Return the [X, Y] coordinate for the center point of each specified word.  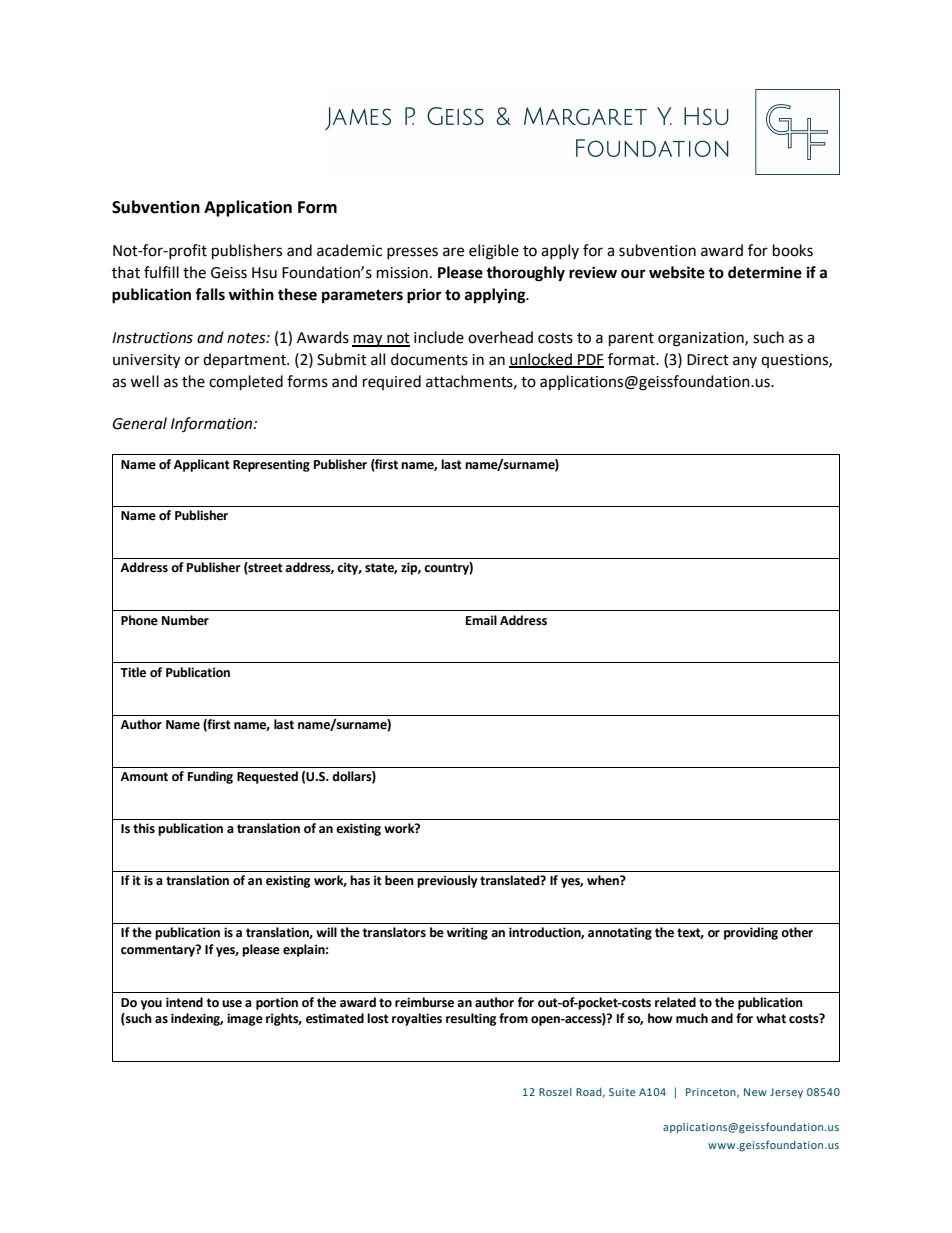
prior [424, 296]
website [677, 272]
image [245, 1019]
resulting [471, 1019]
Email [481, 620]
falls [210, 294]
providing [751, 933]
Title [133, 672]
